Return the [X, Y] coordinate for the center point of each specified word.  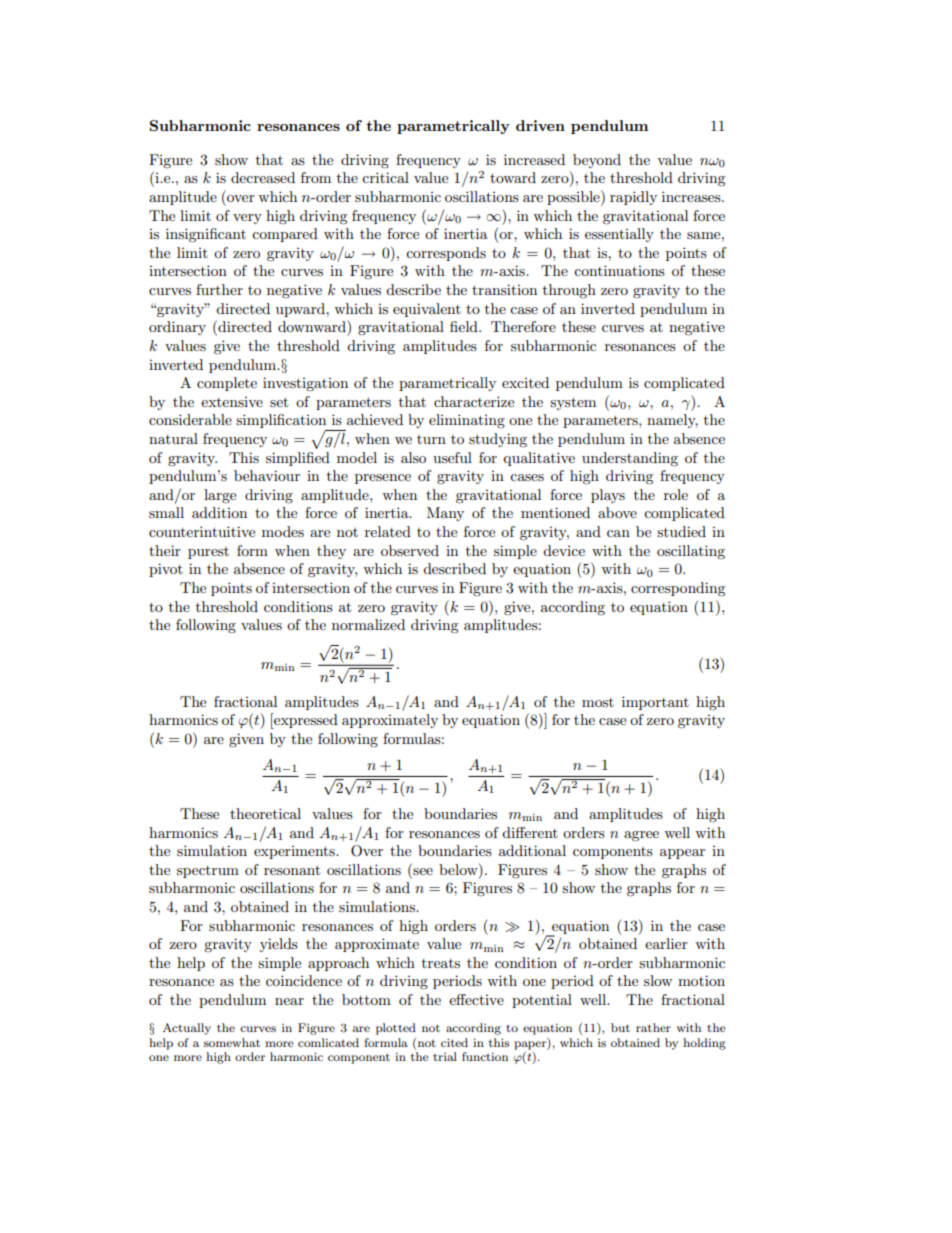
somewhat [232, 1042]
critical [385, 177]
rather [653, 1027]
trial [445, 1056]
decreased [263, 177]
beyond [597, 161]
